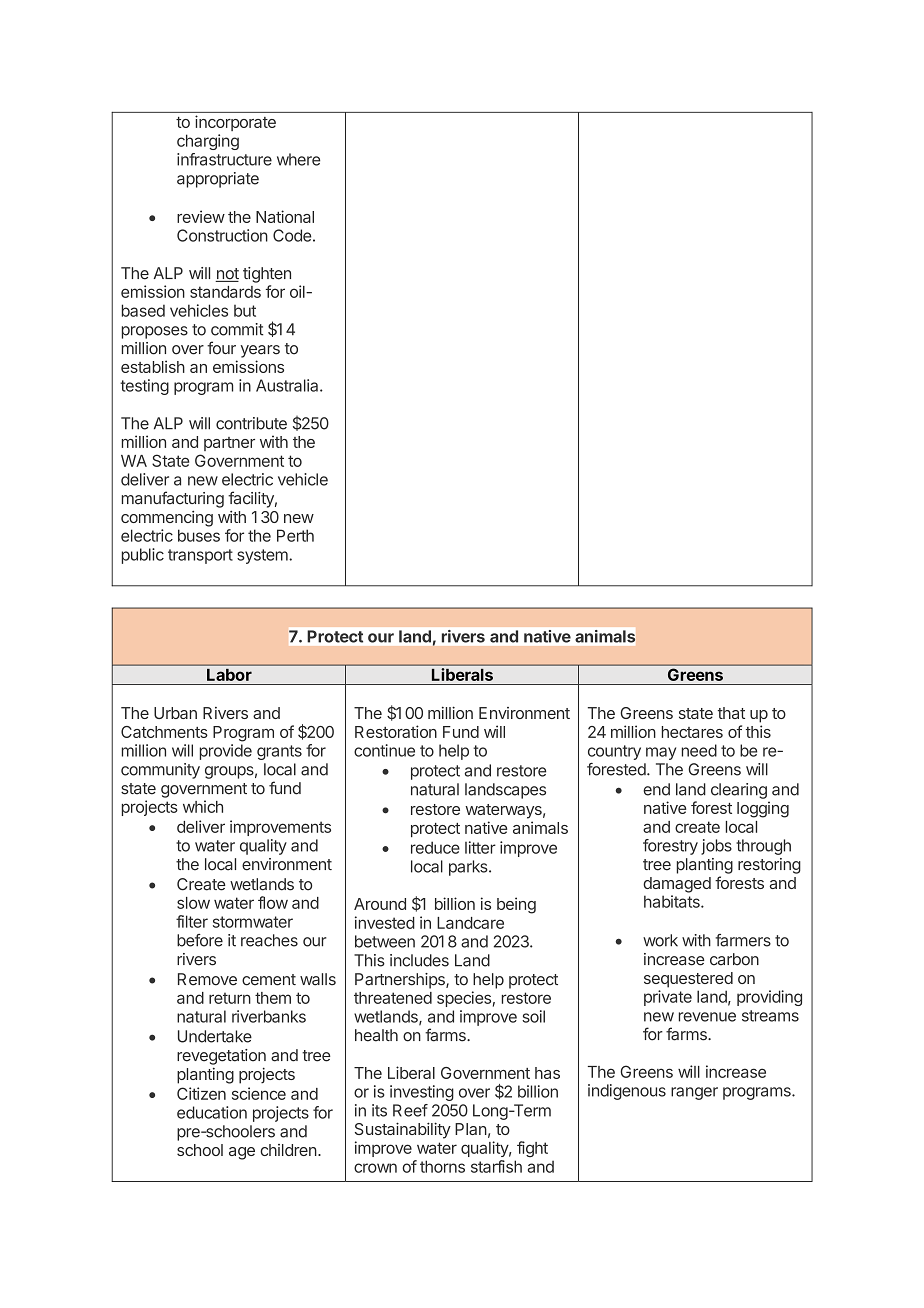 The height and width of the screenshot is (1308, 924). Describe the element at coordinates (292, 235) in the screenshot. I see `Code` at that location.
